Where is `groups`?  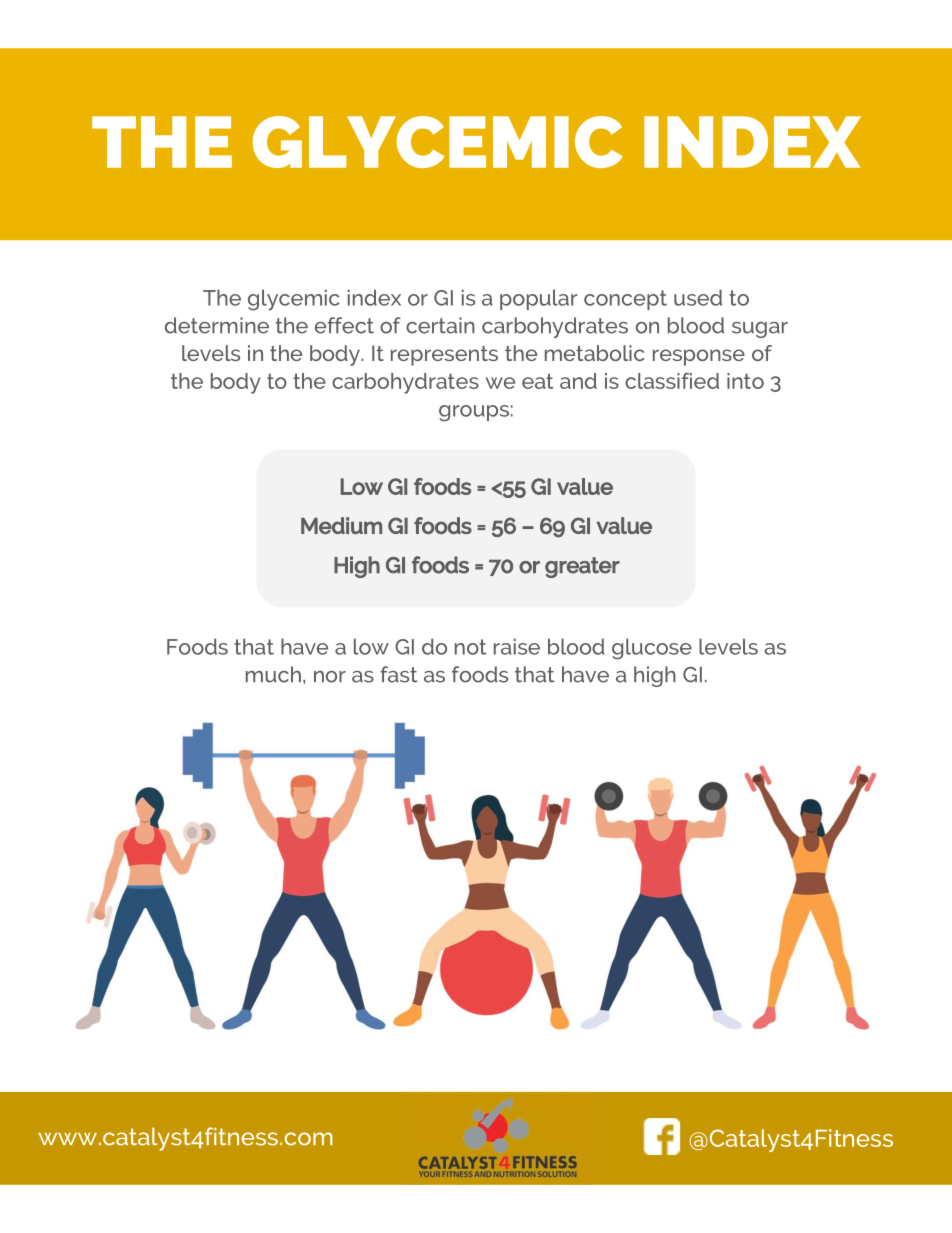 groups is located at coordinates (474, 413).
